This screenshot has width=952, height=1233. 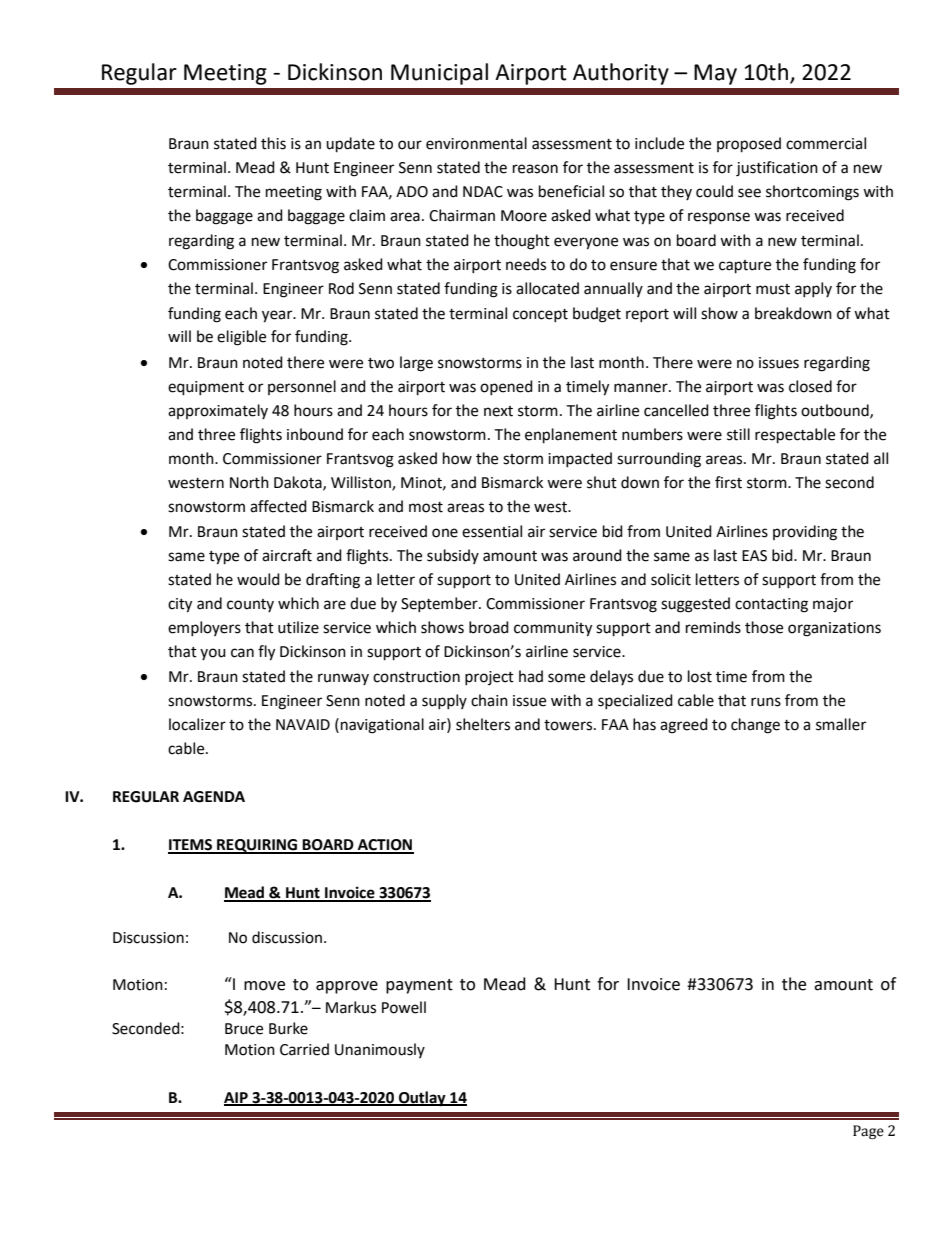 What do you see at coordinates (553, 629) in the screenshot?
I see `community` at bounding box center [553, 629].
